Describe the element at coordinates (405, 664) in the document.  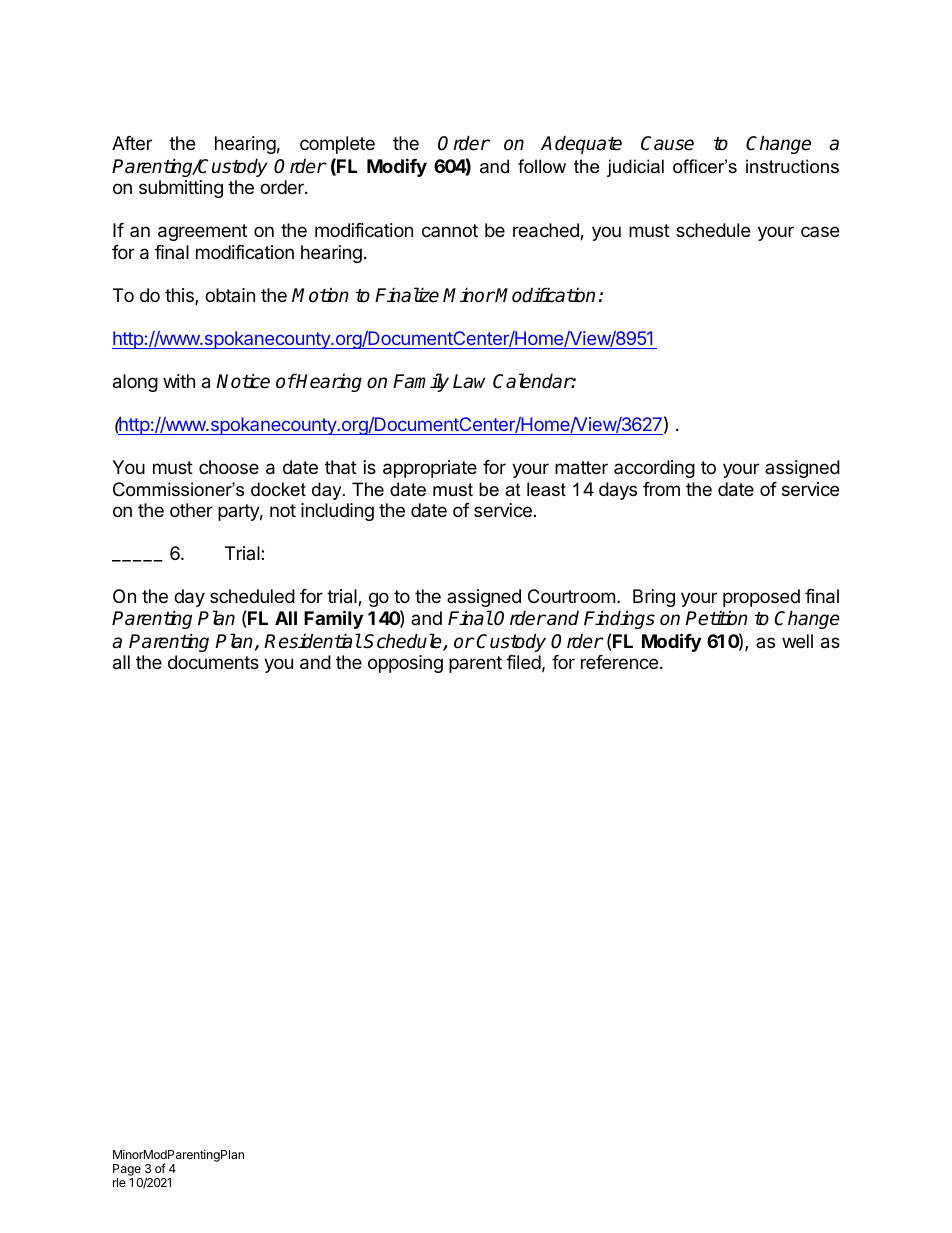
I see `opposing` at that location.
